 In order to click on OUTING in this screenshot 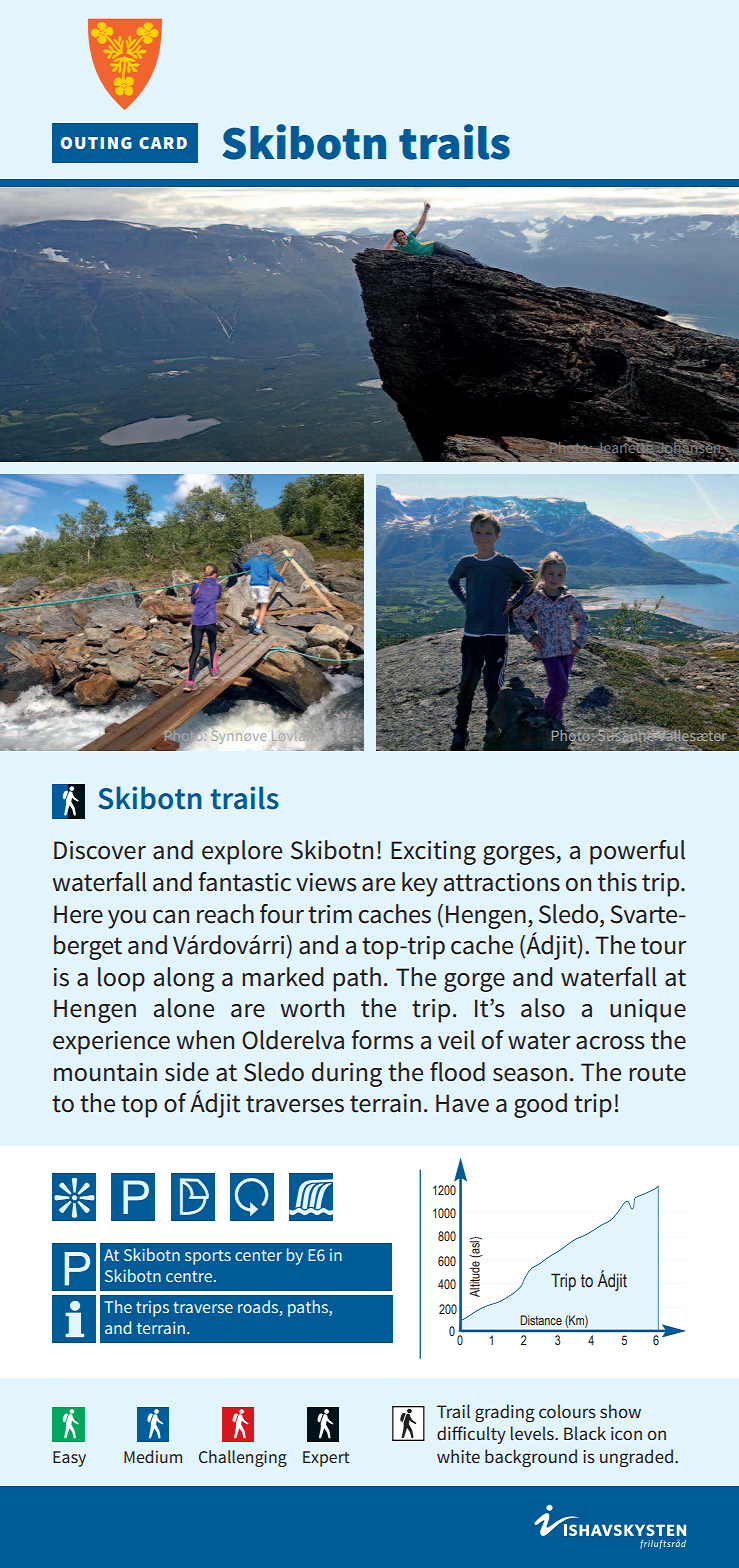, I will do `click(96, 143)`.
